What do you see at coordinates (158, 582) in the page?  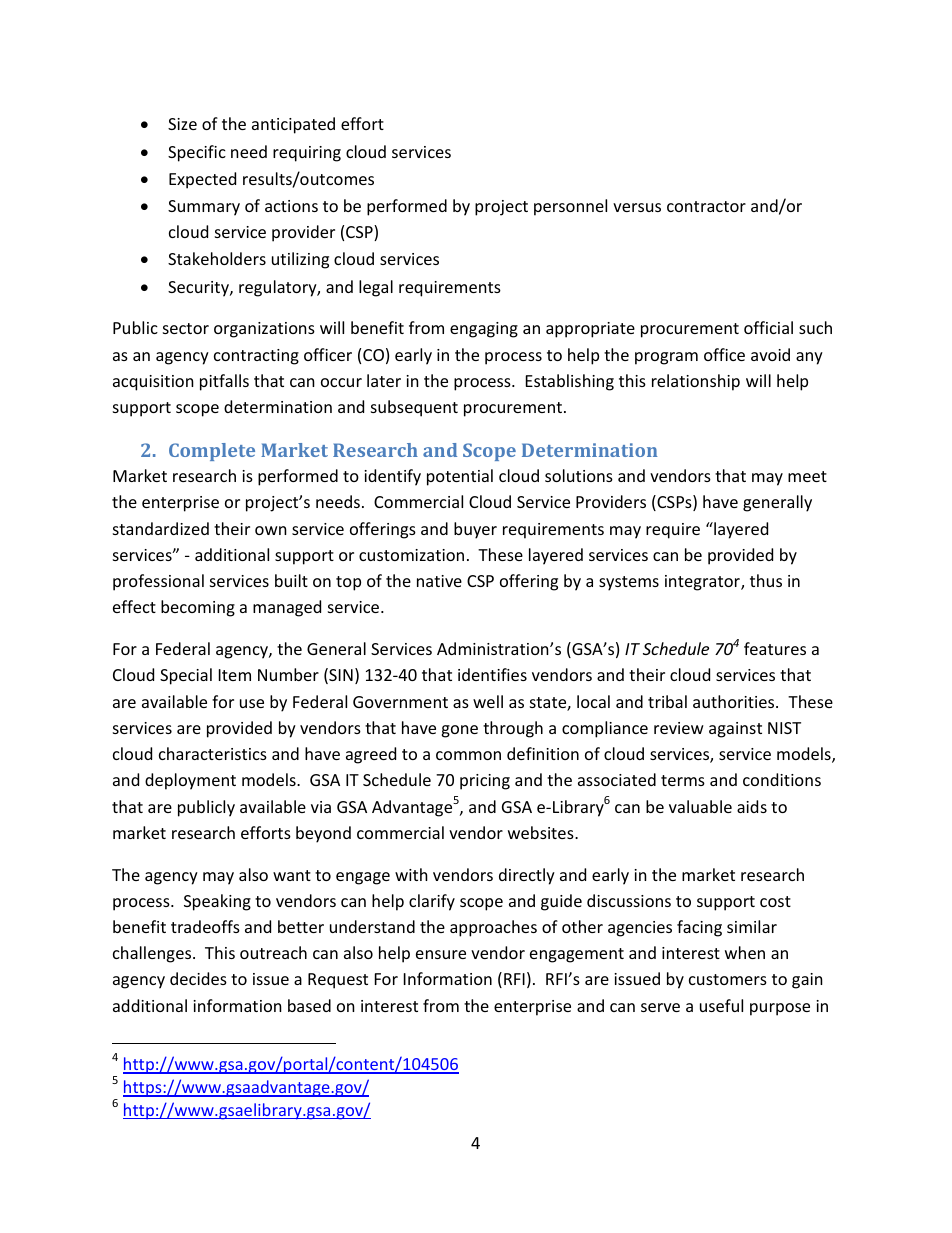 I see `professional` at bounding box center [158, 582].
